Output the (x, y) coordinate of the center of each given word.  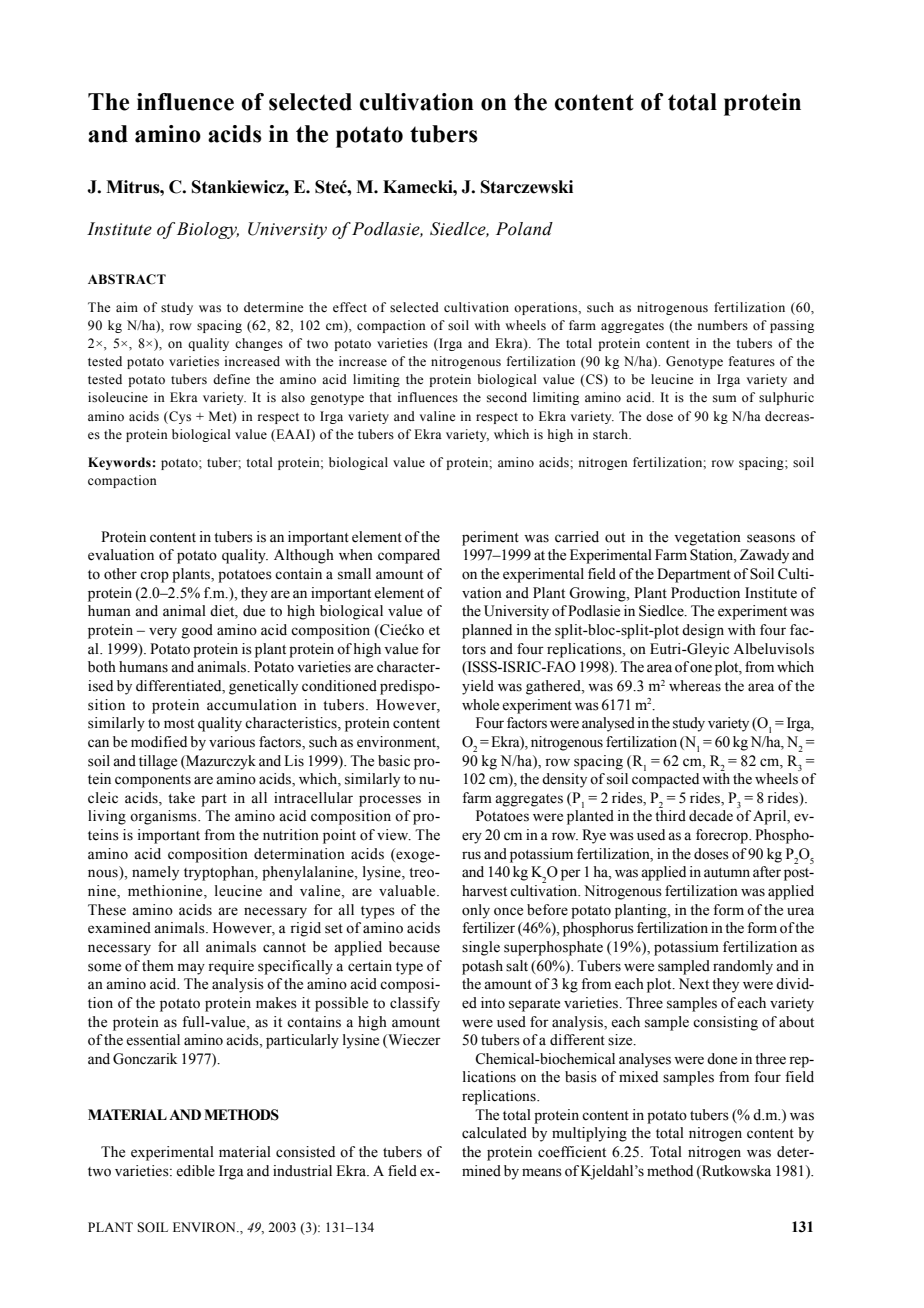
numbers (723, 325)
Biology (208, 230)
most (179, 724)
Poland (524, 229)
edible (195, 1171)
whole (480, 705)
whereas (695, 686)
